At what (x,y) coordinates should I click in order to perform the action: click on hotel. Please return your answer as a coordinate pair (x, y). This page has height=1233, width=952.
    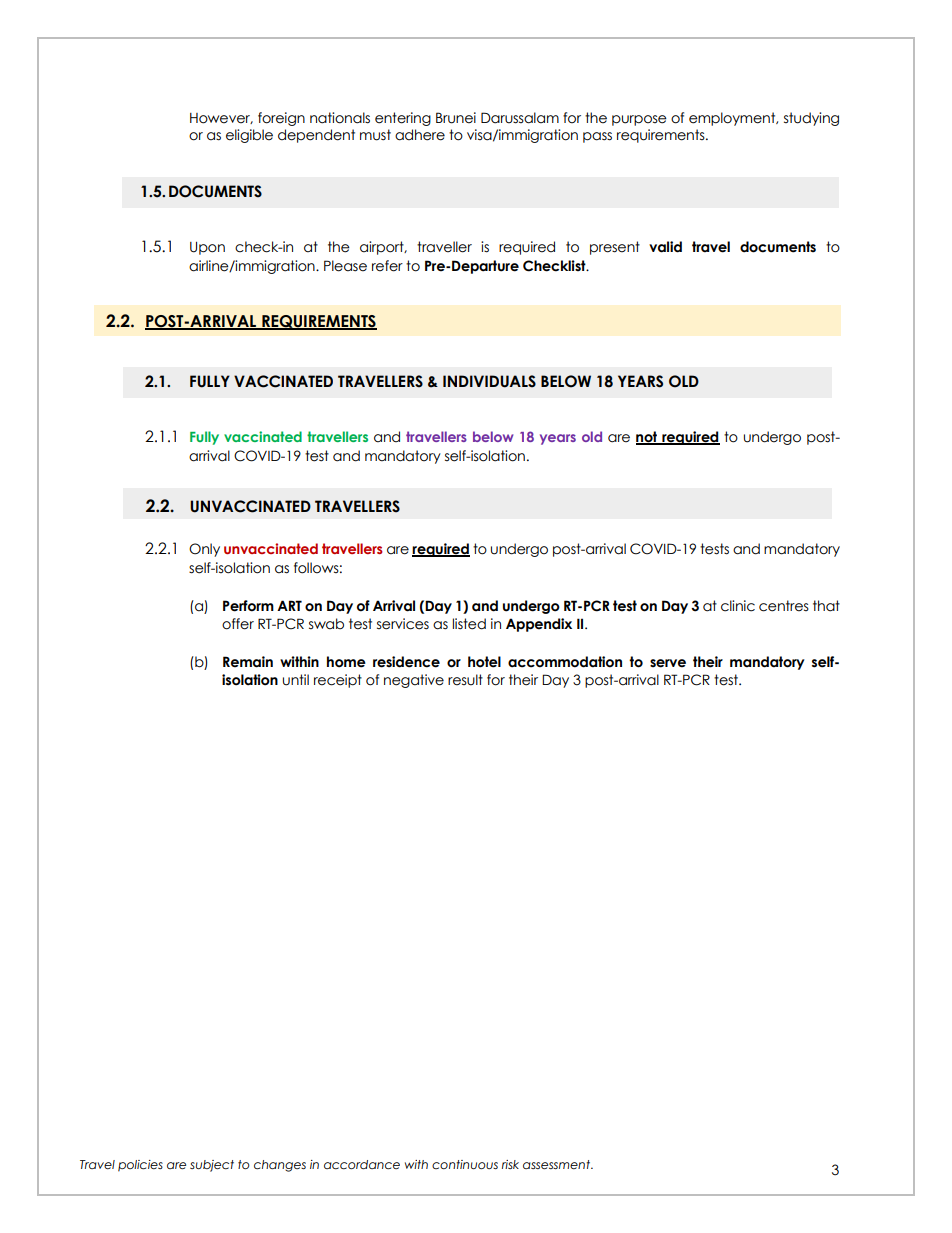
    Looking at the image, I should click on (484, 662).
